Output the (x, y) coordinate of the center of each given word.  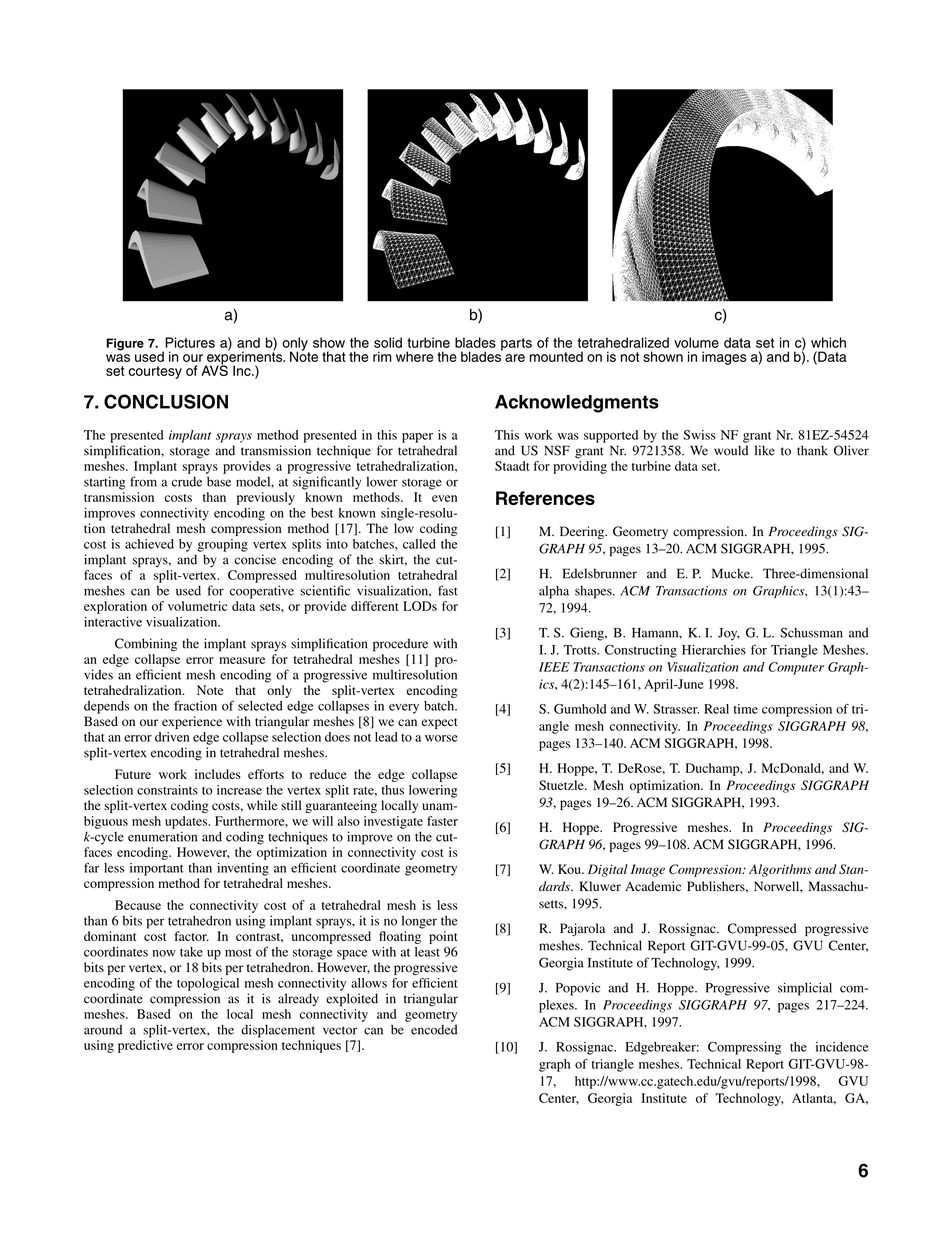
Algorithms (780, 870)
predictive (145, 1046)
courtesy (155, 372)
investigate (393, 822)
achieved (149, 544)
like (765, 450)
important (156, 869)
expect (440, 723)
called (419, 544)
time (745, 709)
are (515, 358)
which (828, 342)
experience (192, 722)
